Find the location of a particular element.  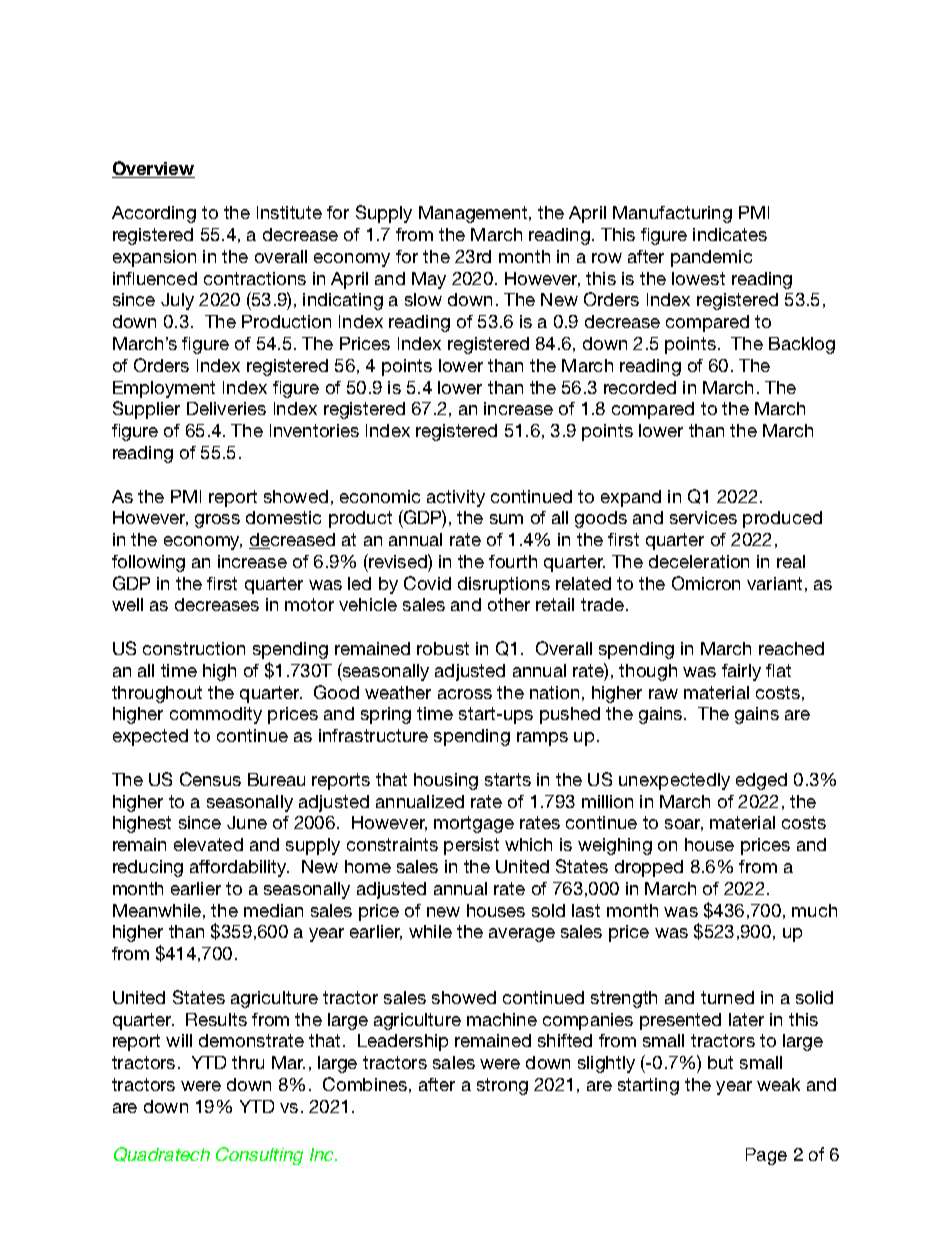

elevated is located at coordinates (208, 844).
